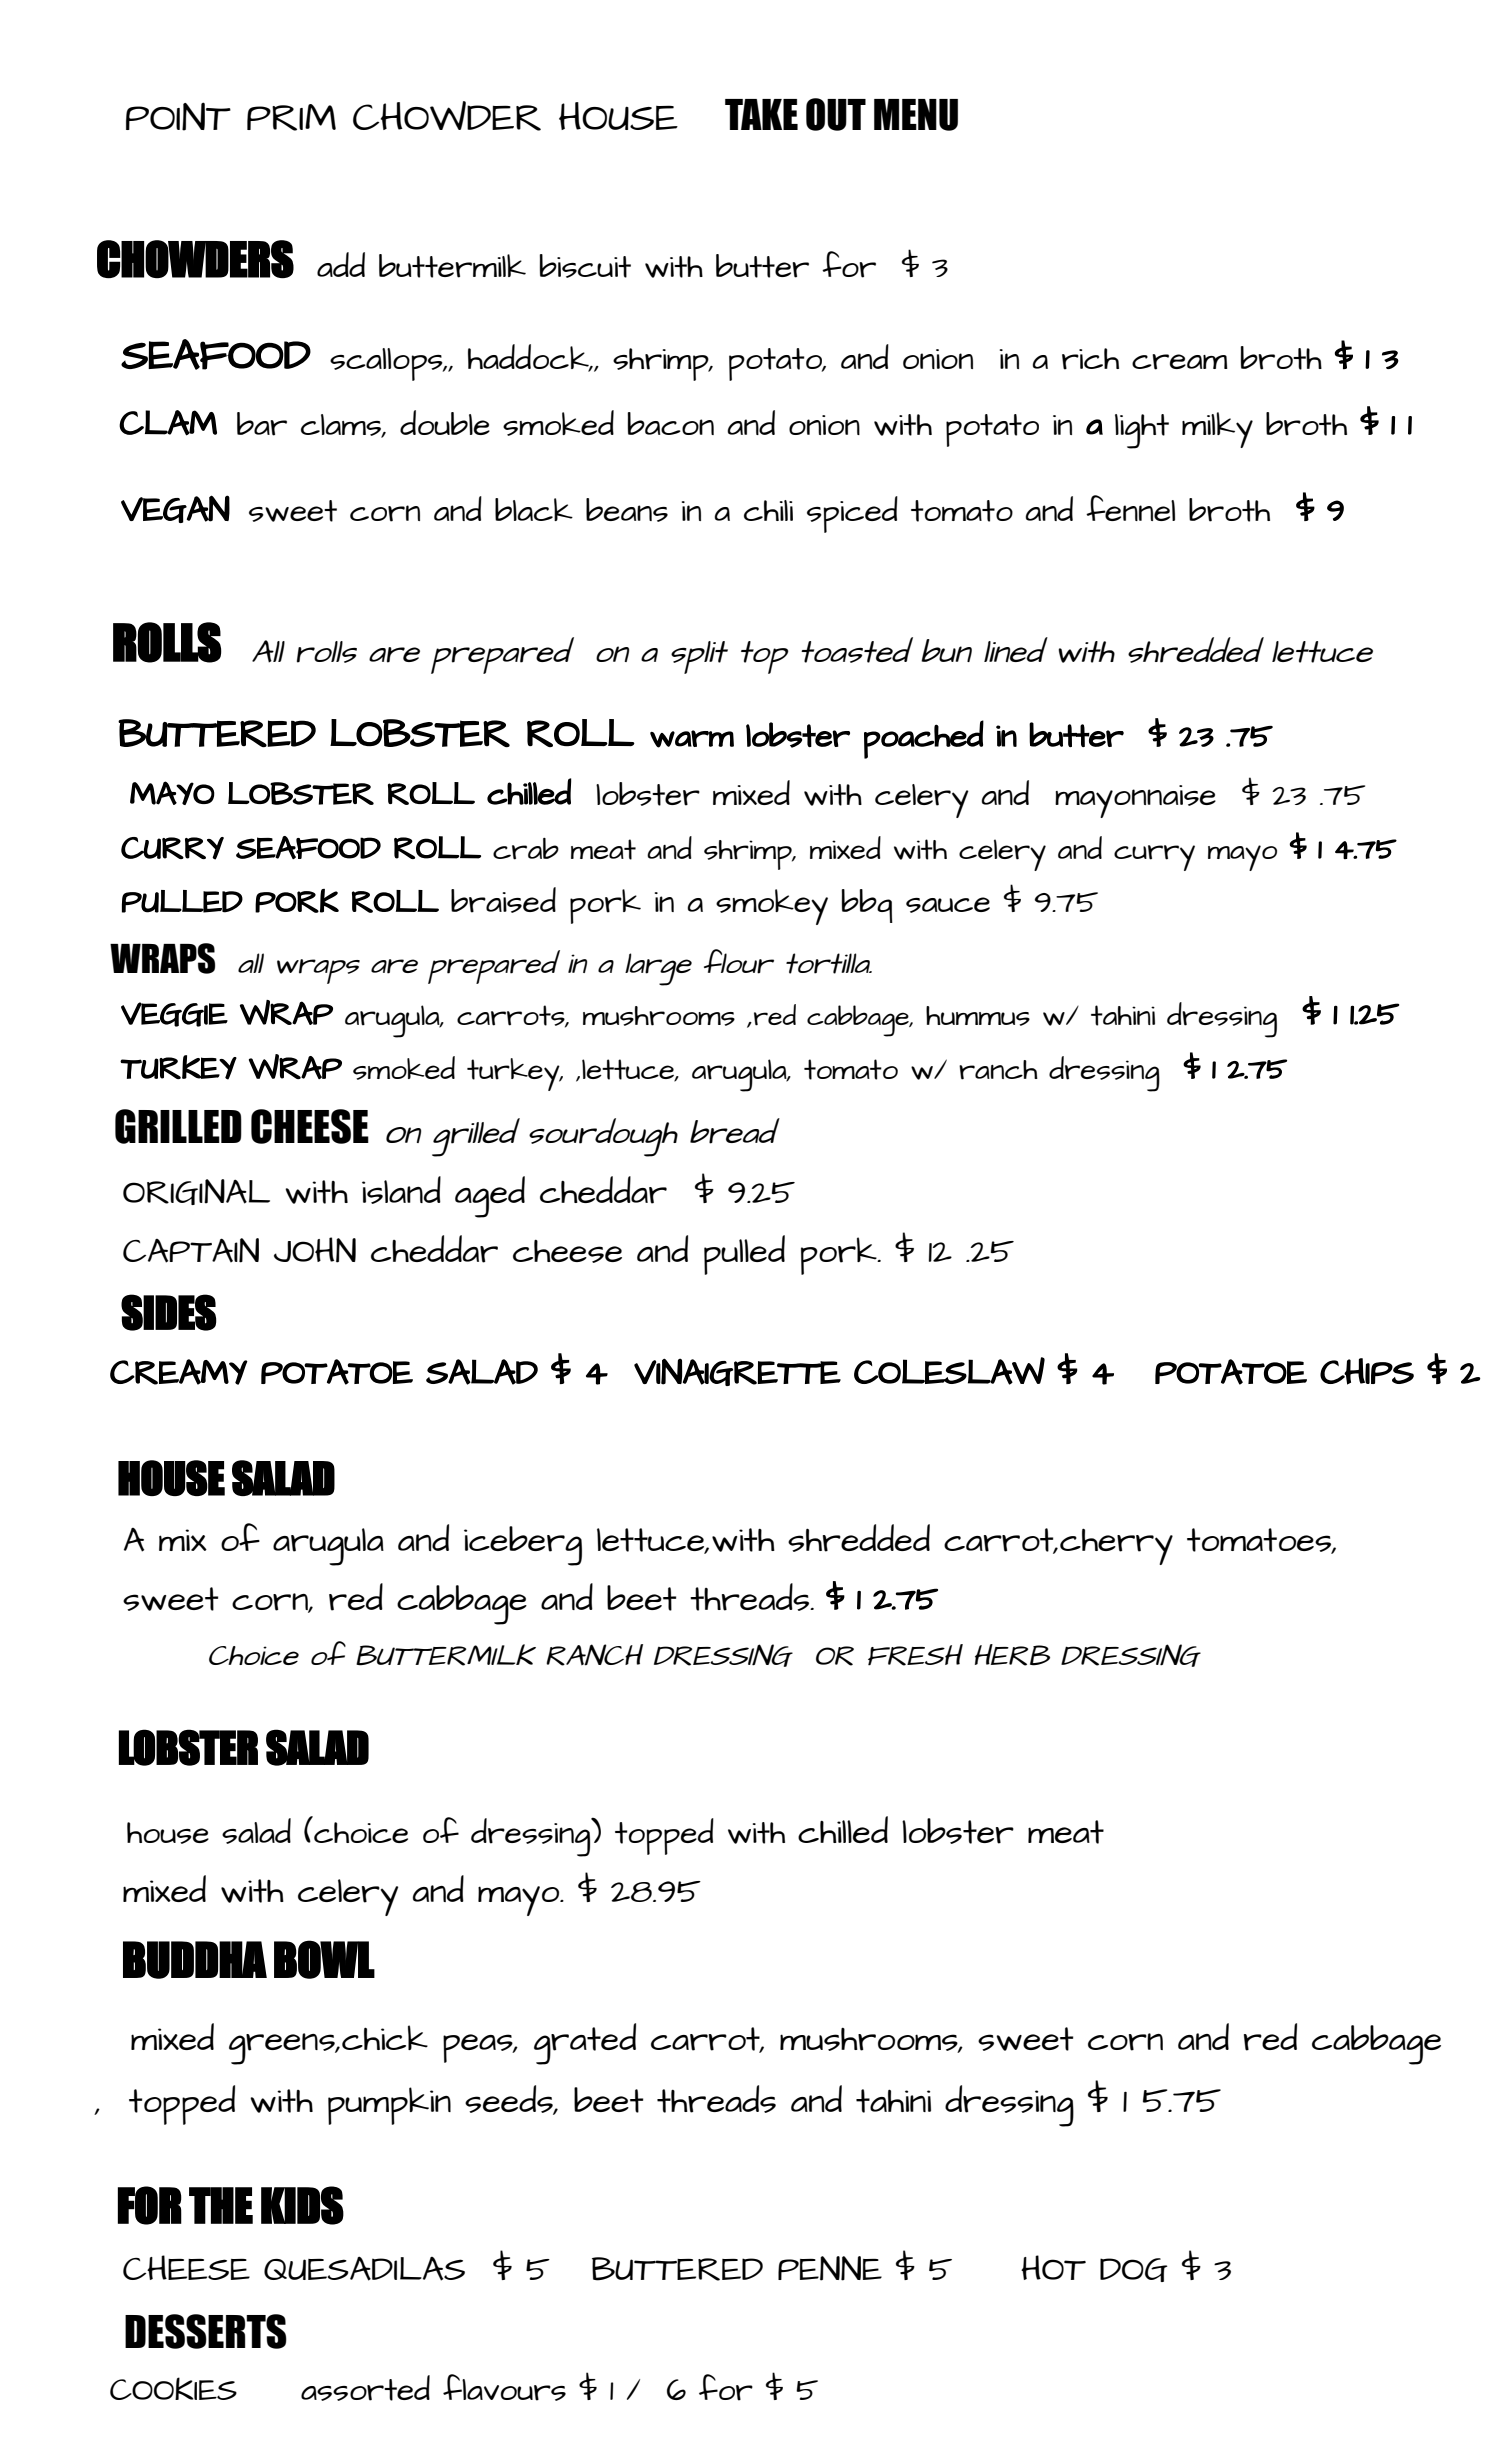 The height and width of the page is (2458, 1492). Describe the element at coordinates (737, 1372) in the page. I see `VINAIGRETTE` at that location.
